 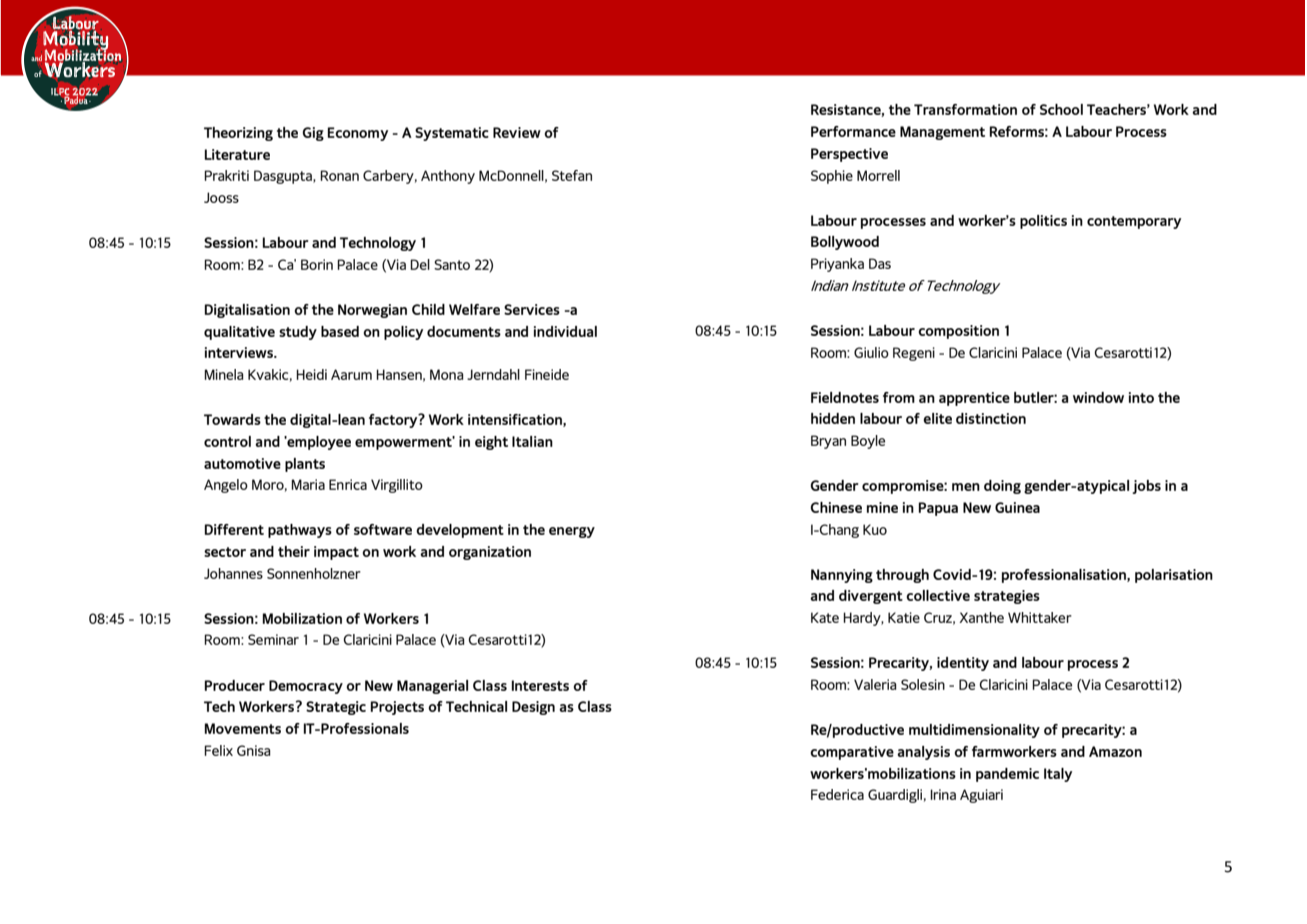 What do you see at coordinates (853, 131) in the screenshot?
I see `Performance` at bounding box center [853, 131].
